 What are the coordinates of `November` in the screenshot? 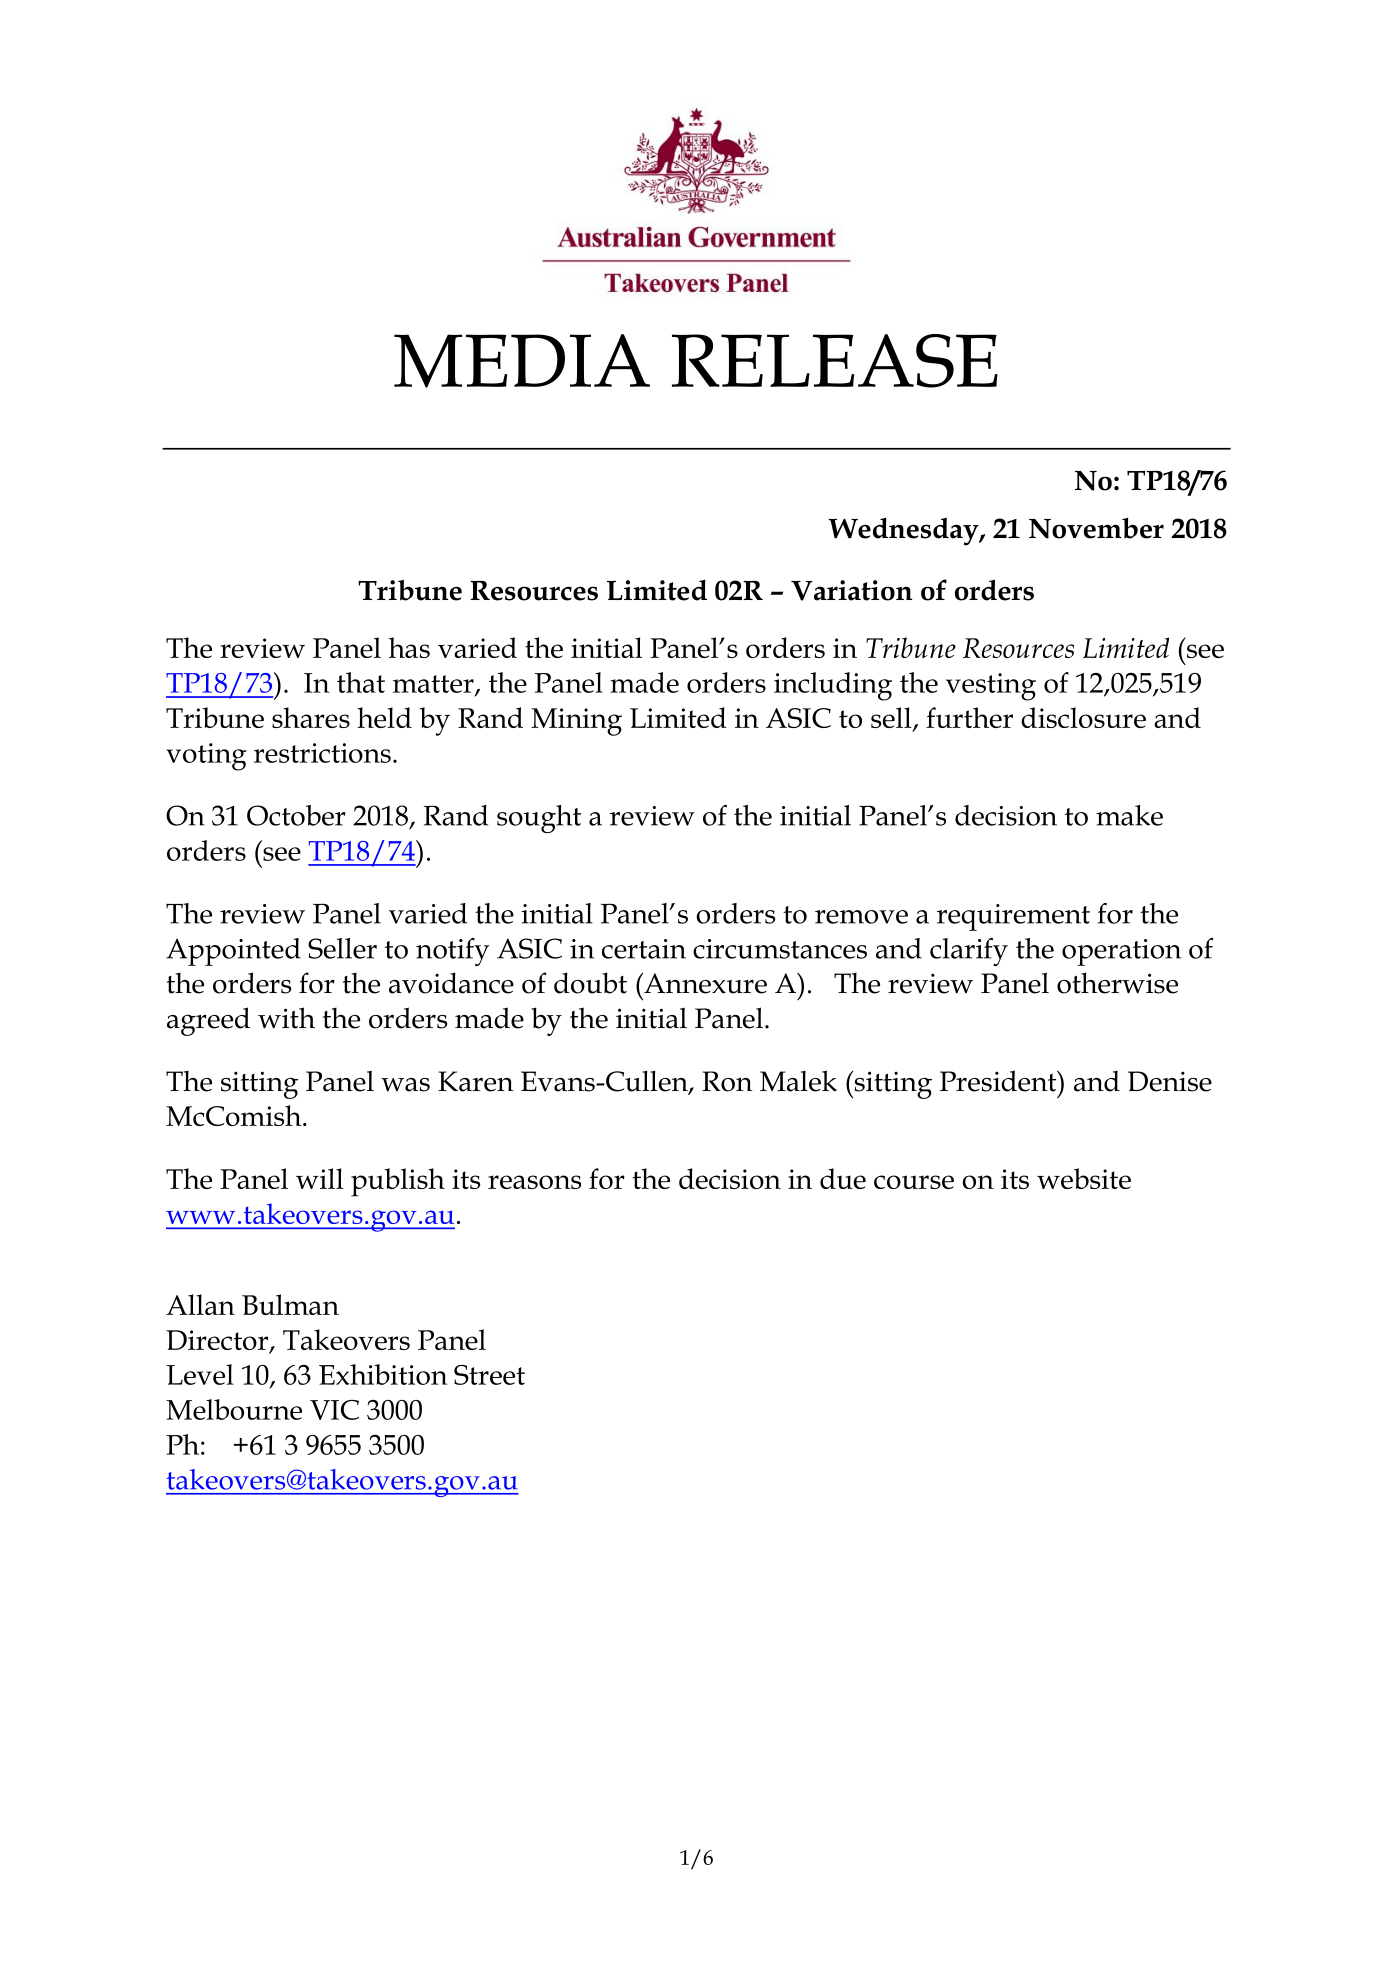 It's located at (1096, 528).
